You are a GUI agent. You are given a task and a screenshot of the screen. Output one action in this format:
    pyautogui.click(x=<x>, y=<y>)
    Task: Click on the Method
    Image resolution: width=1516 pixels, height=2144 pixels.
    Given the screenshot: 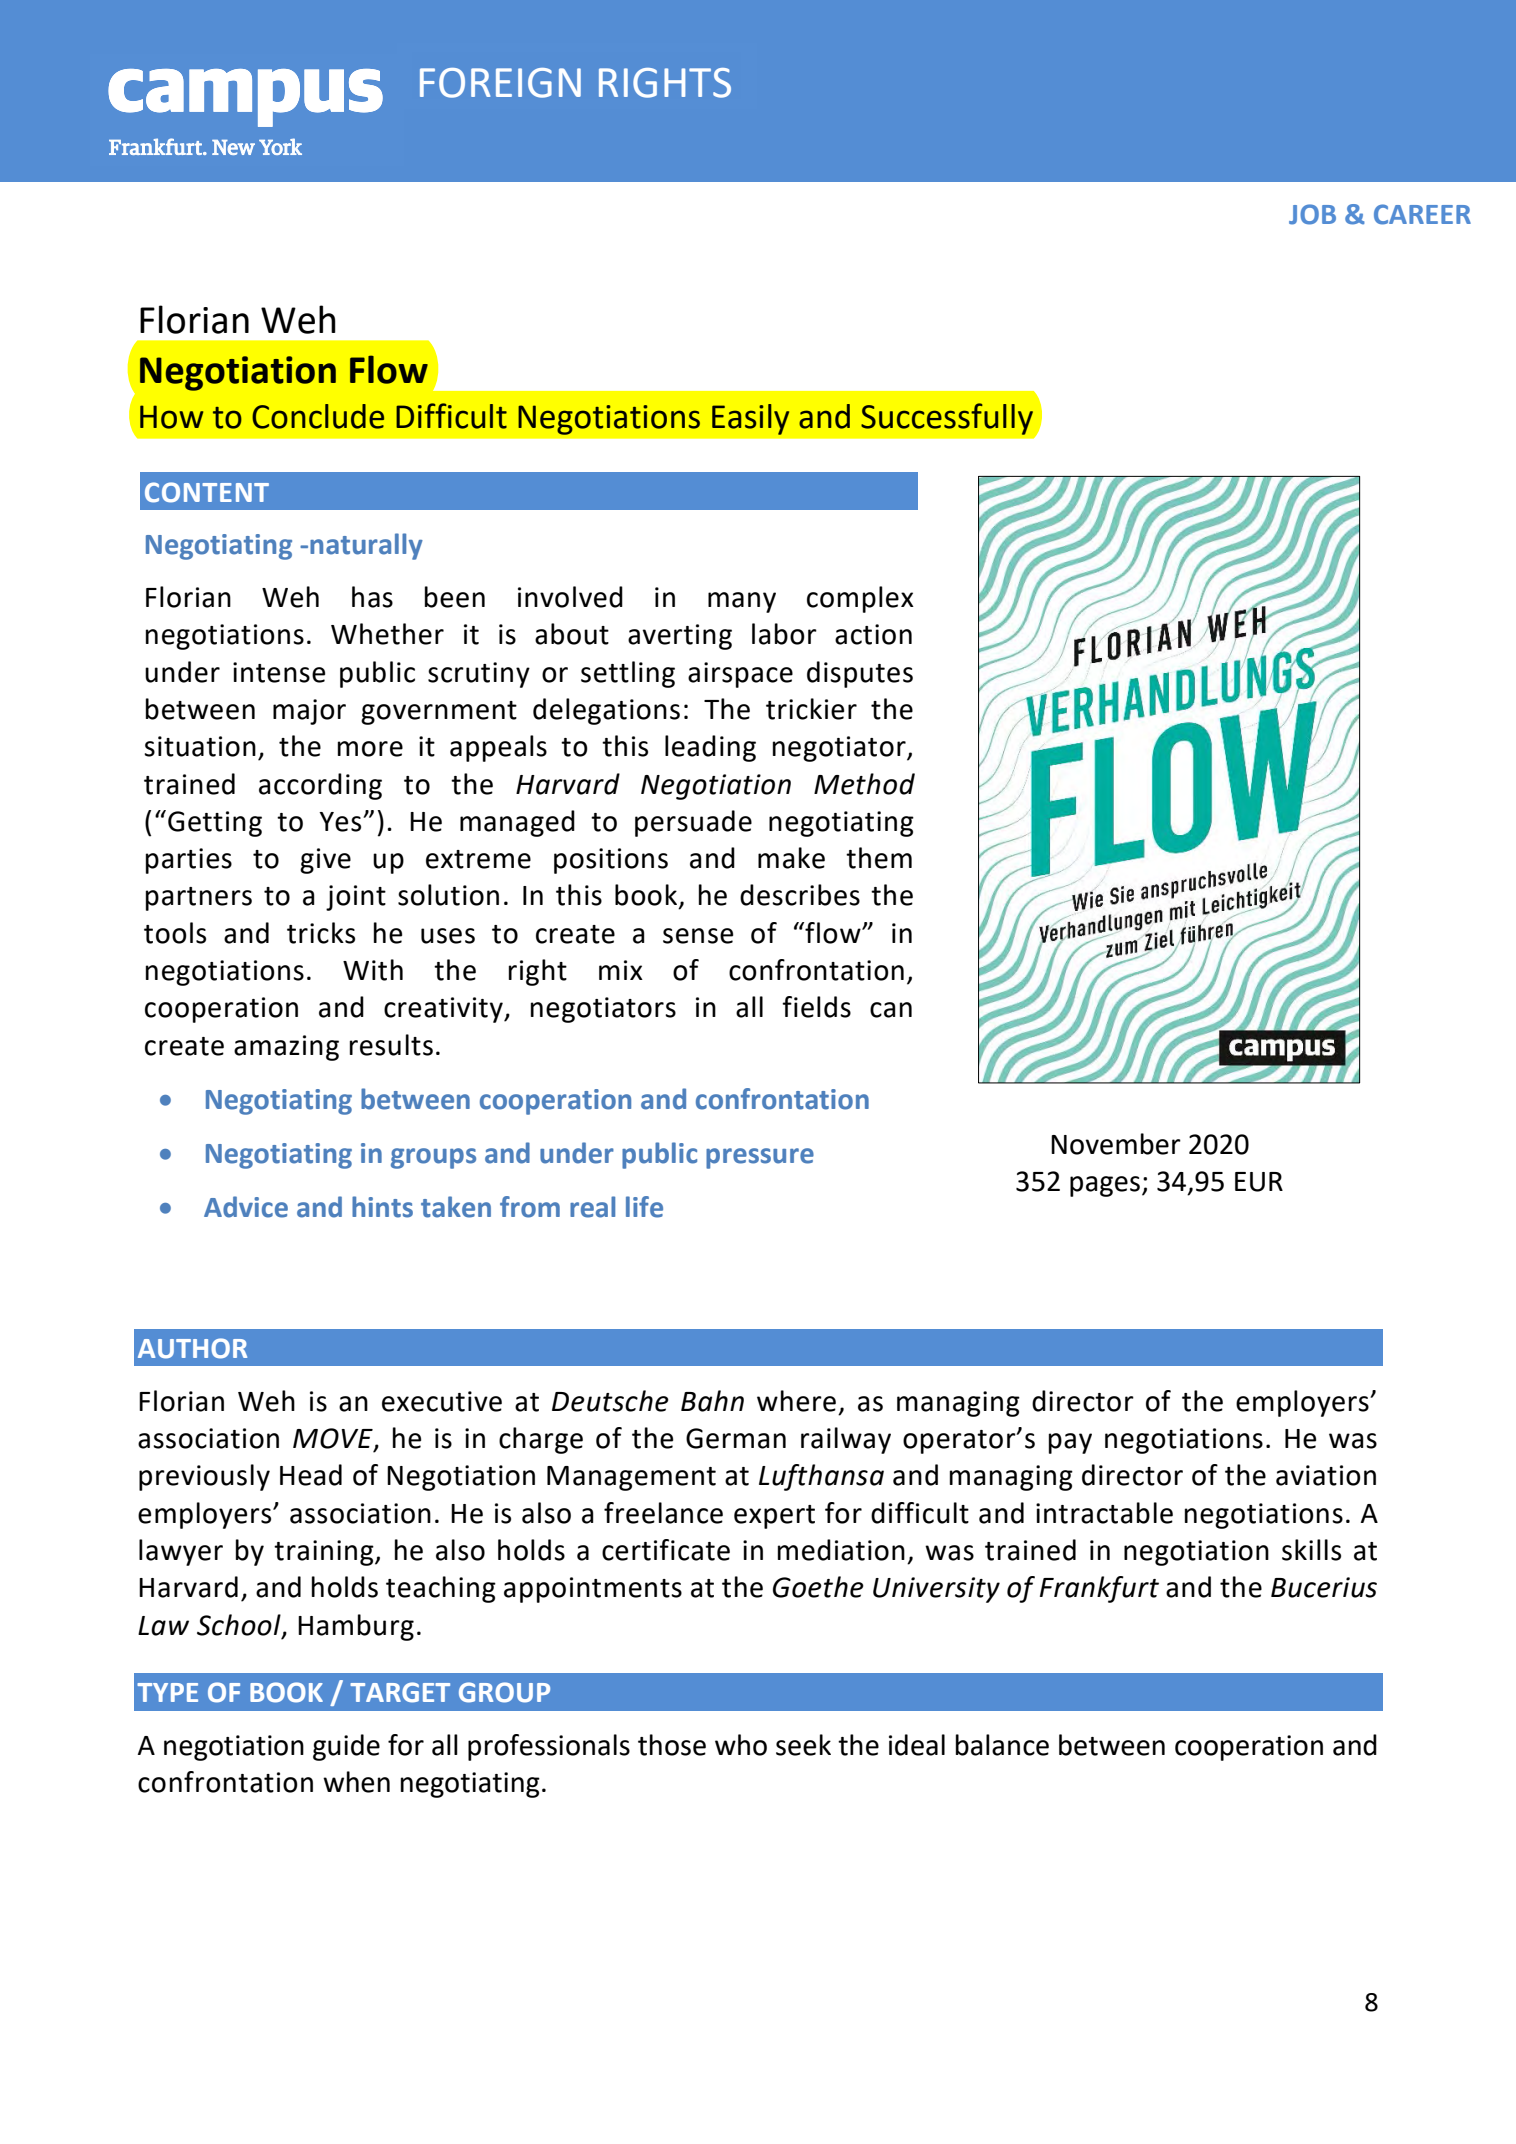 What is the action you would take?
    pyautogui.click(x=864, y=784)
